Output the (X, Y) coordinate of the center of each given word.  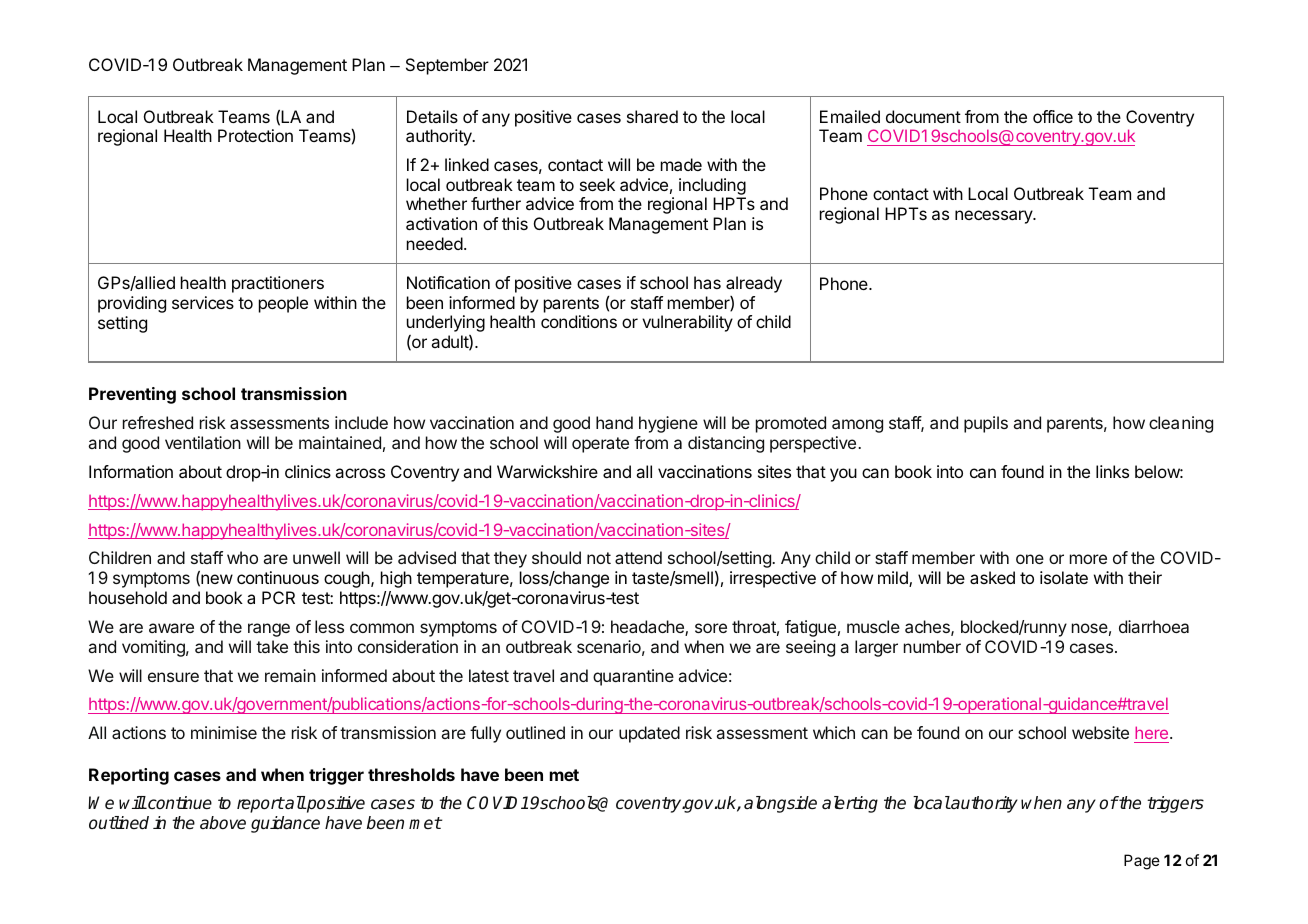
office (1053, 116)
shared (652, 116)
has (707, 282)
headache (648, 628)
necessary (995, 217)
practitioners (278, 284)
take (272, 646)
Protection (255, 135)
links (1112, 471)
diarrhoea (1154, 626)
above (223, 823)
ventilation (203, 442)
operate (600, 445)
